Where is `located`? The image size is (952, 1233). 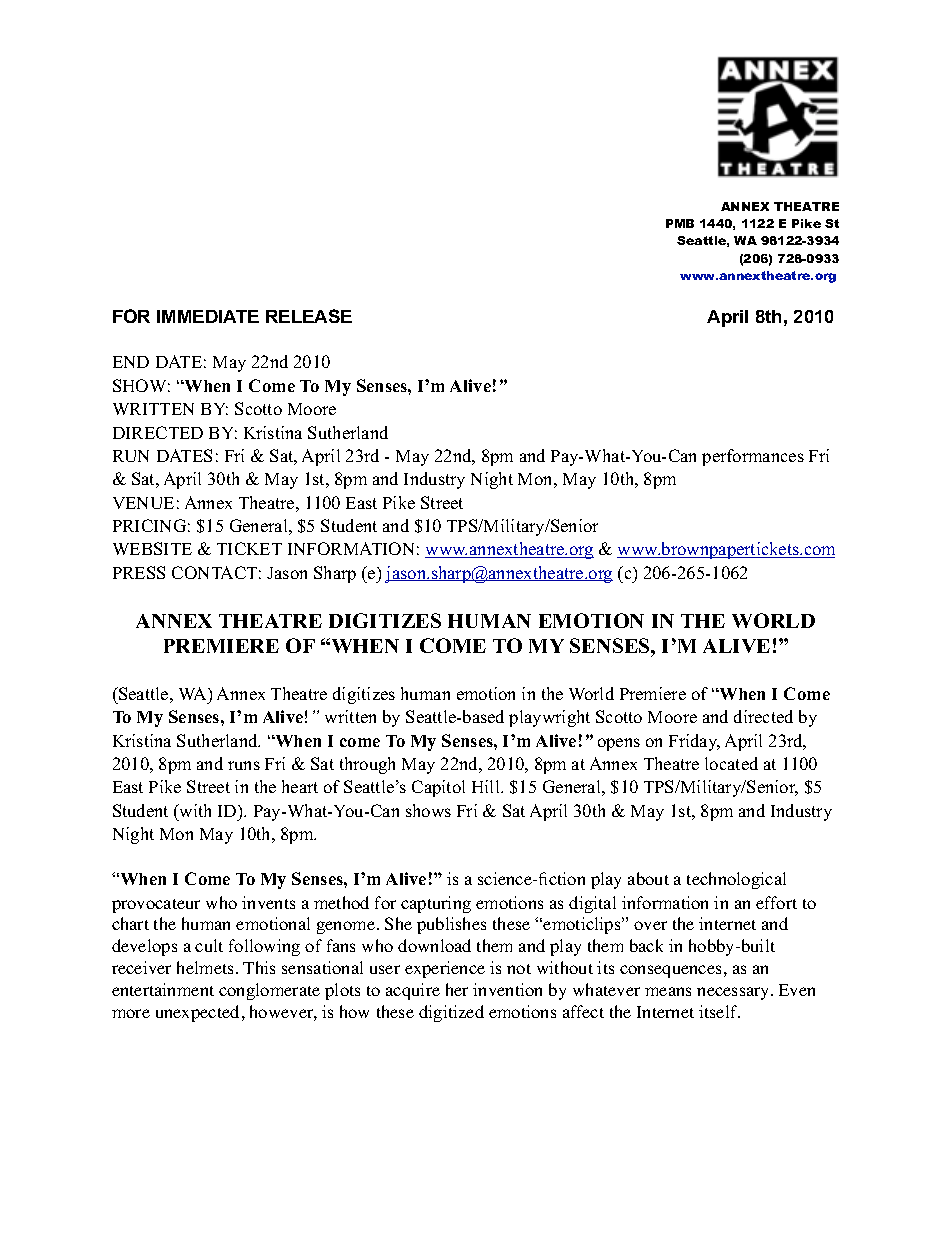
located is located at coordinates (731, 763).
